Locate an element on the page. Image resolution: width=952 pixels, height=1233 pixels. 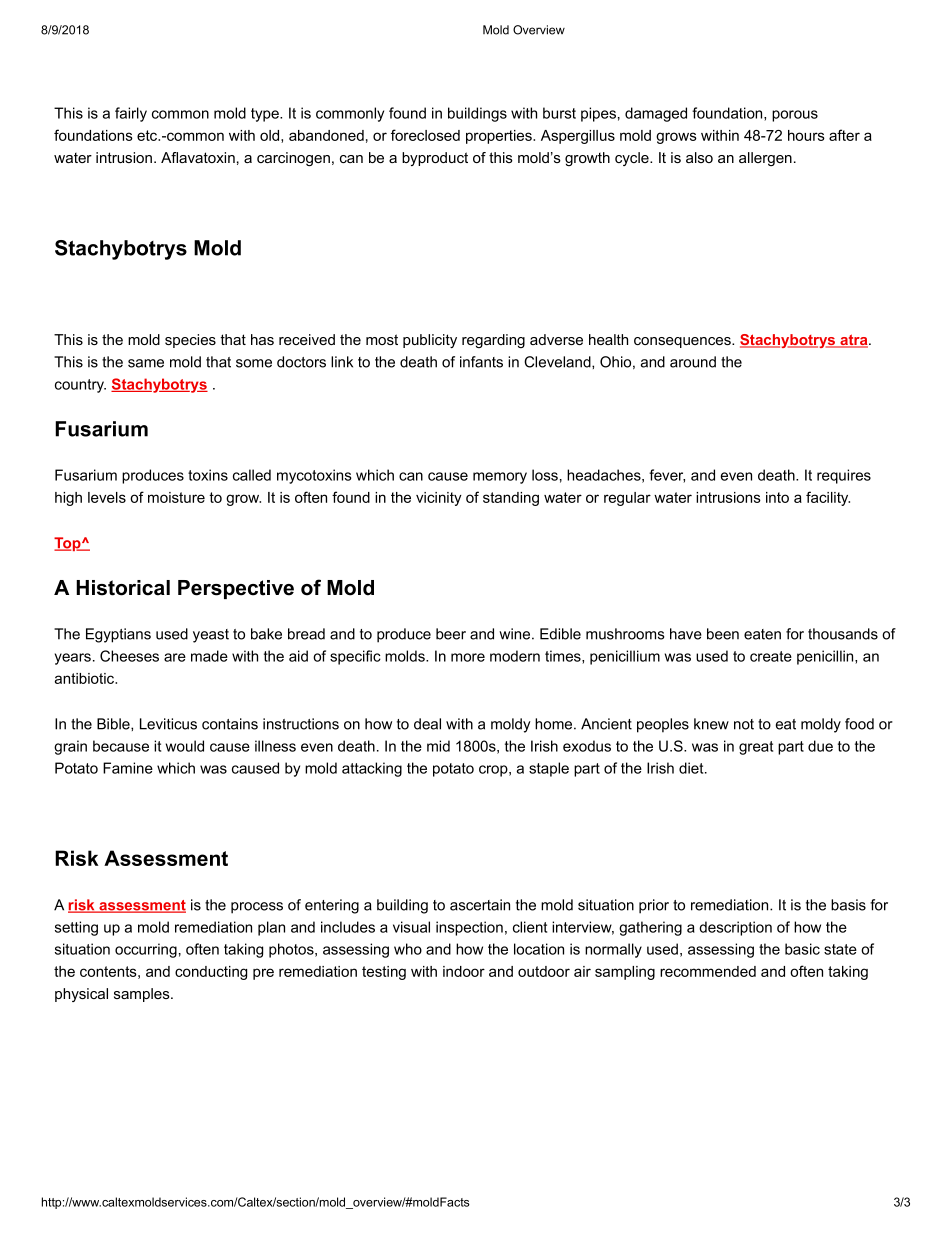
allergen is located at coordinates (765, 159).
